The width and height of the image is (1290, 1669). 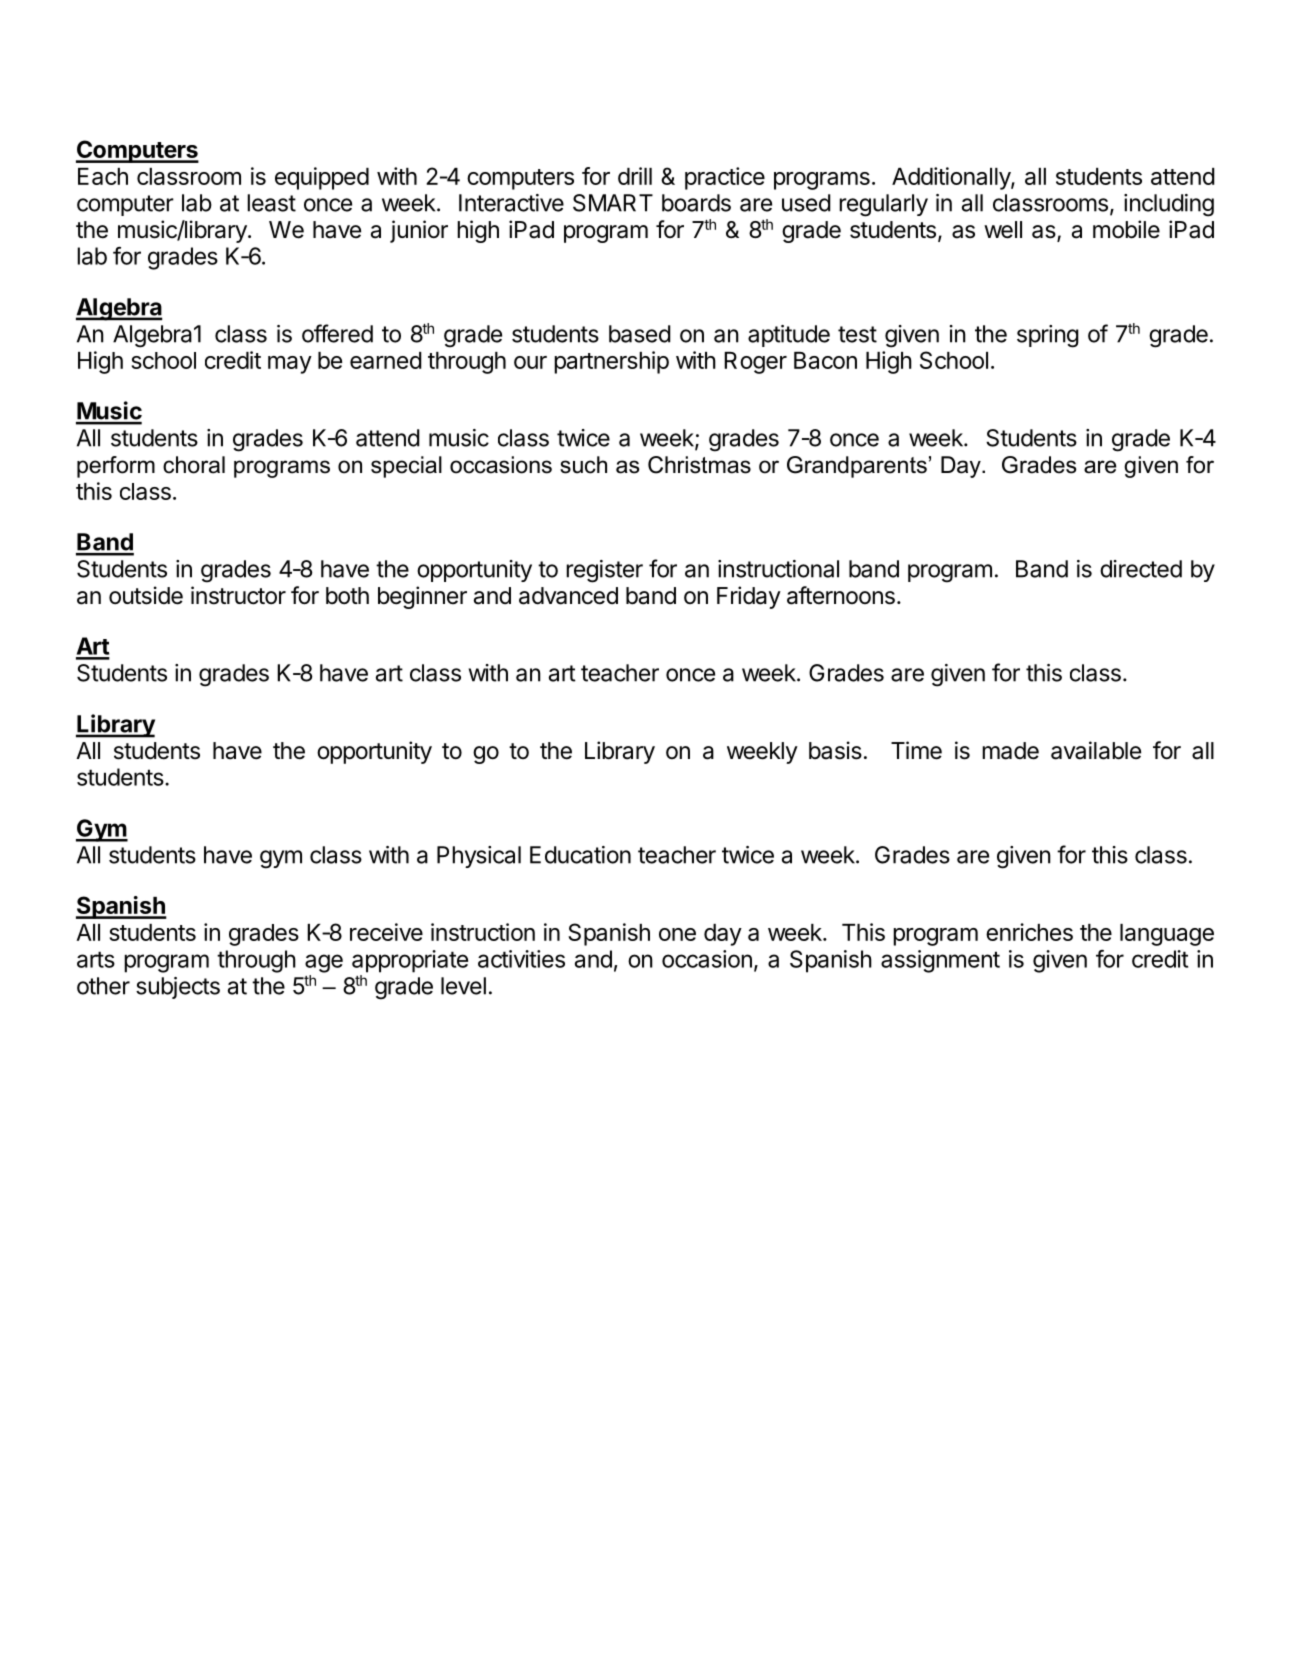 I want to click on basis, so click(x=835, y=750).
